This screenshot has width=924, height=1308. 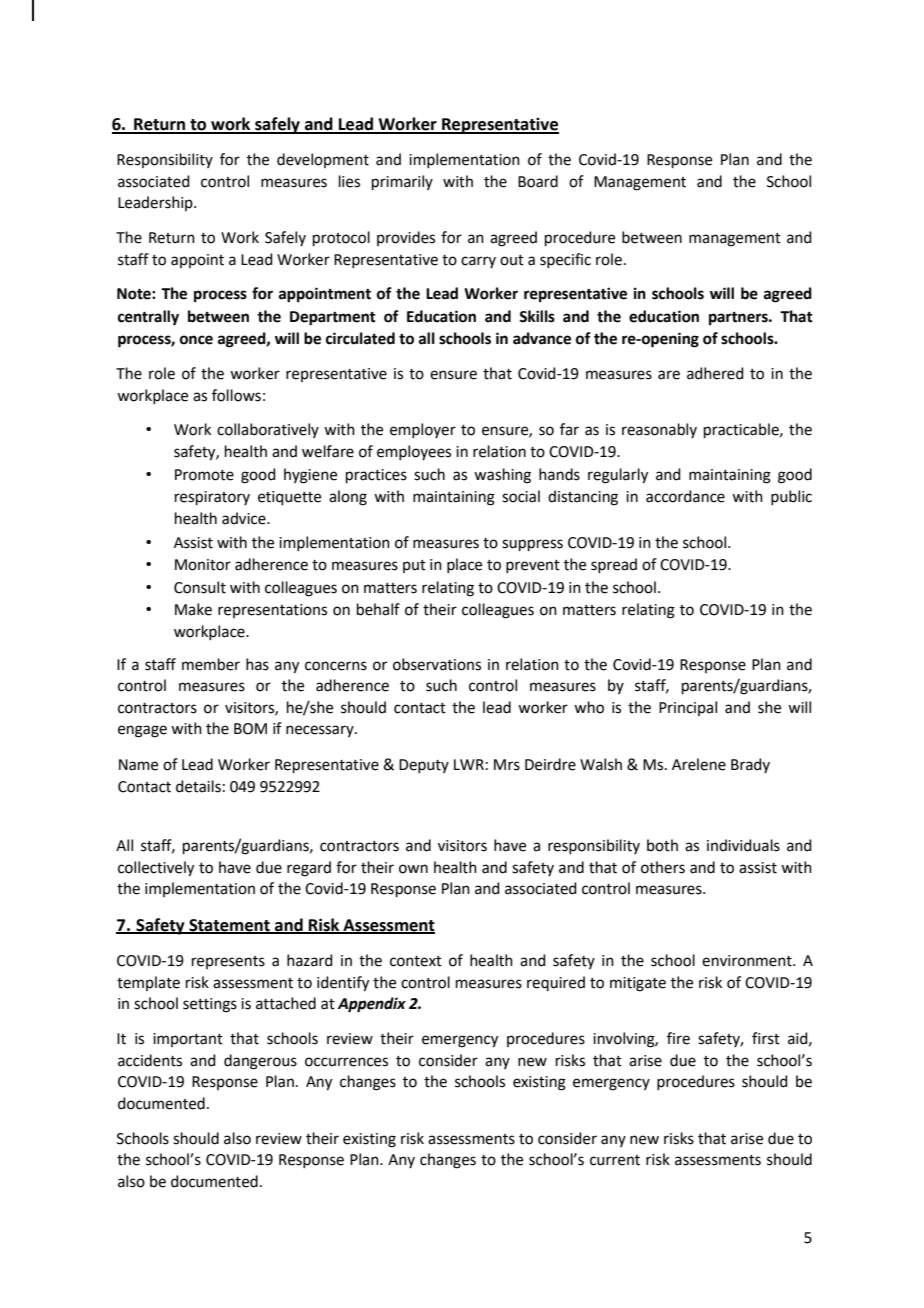 What do you see at coordinates (323, 160) in the screenshot?
I see `development` at bounding box center [323, 160].
